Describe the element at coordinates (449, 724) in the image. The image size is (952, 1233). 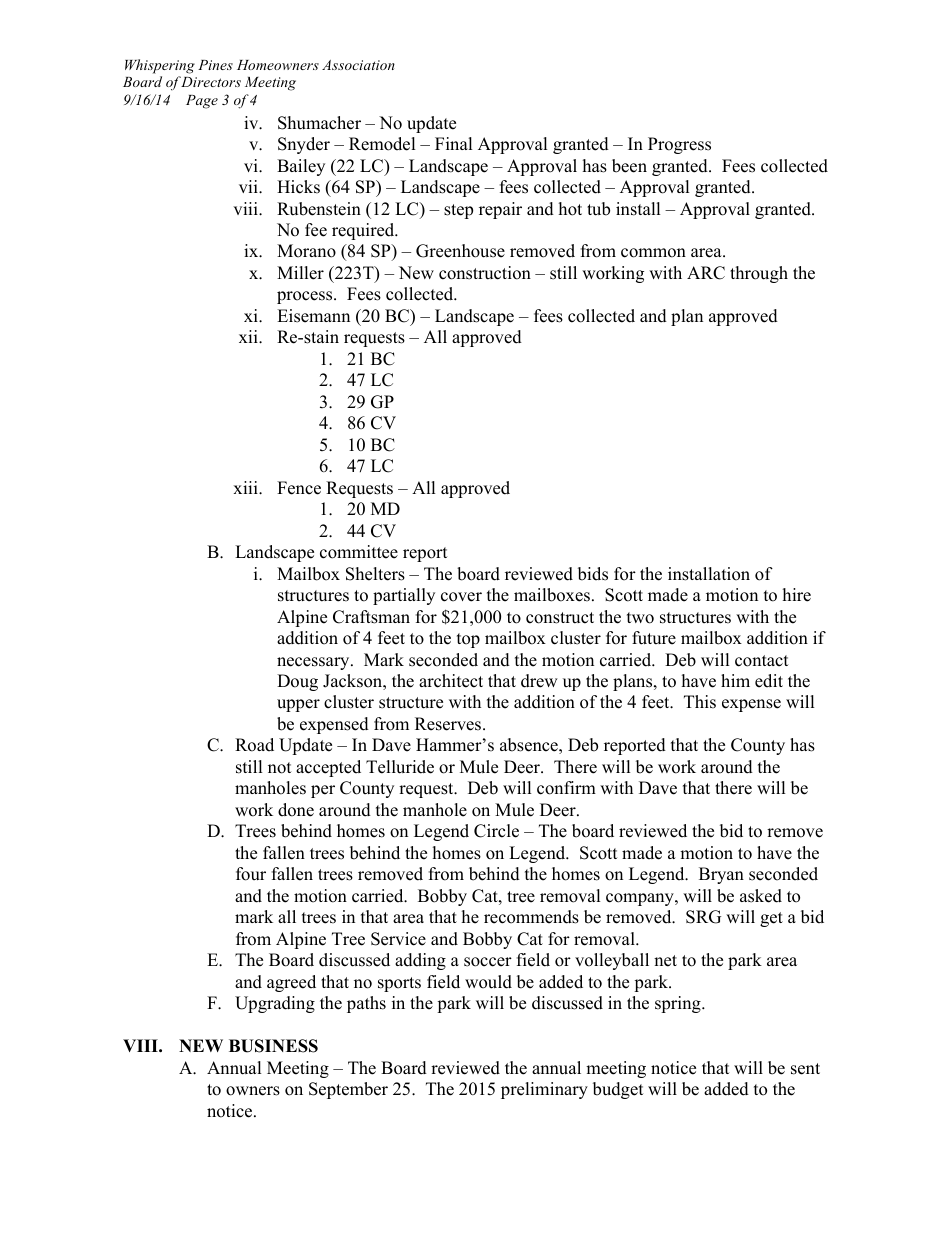
I see `Reserves` at that location.
